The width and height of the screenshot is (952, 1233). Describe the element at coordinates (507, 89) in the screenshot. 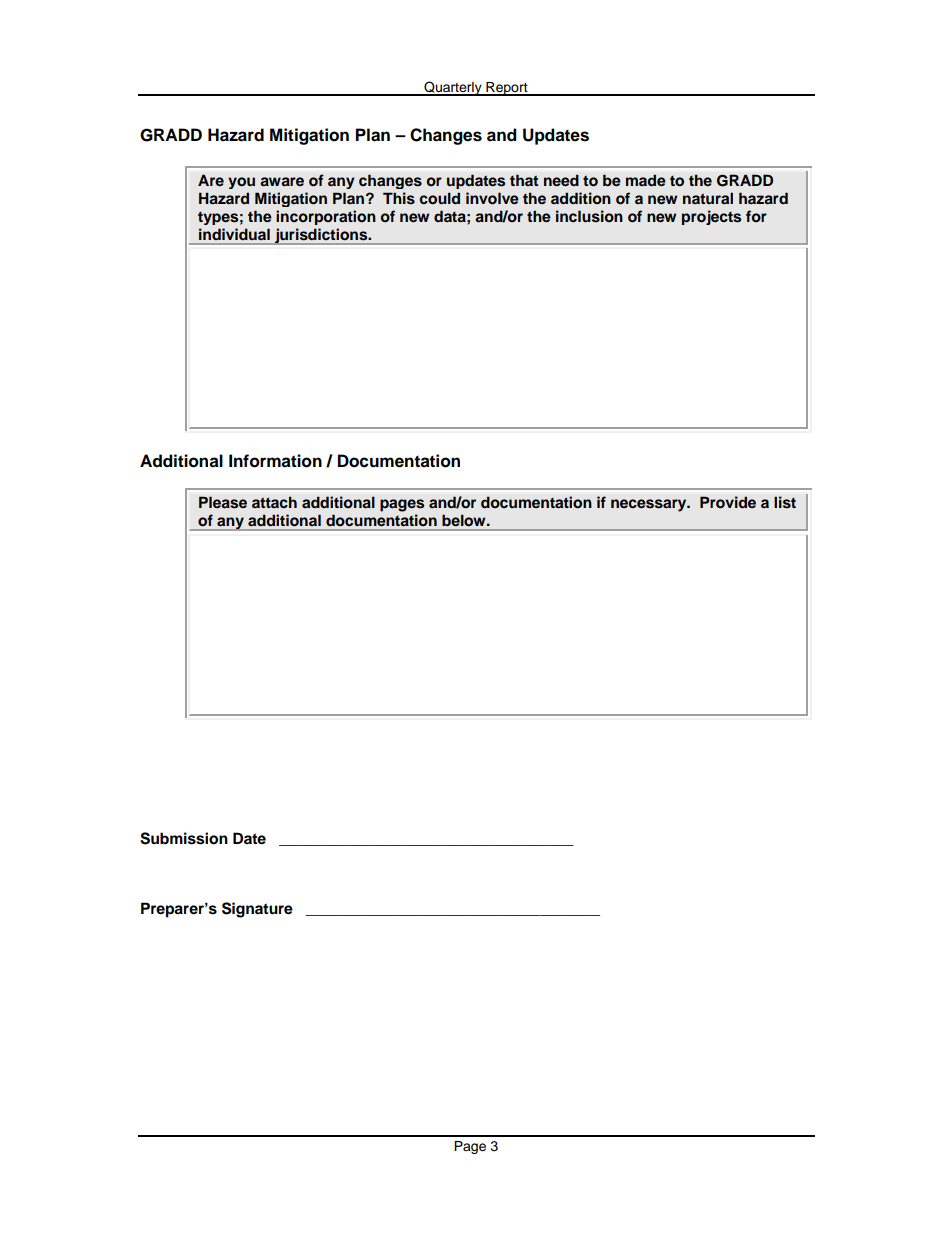

I see `Report` at that location.
